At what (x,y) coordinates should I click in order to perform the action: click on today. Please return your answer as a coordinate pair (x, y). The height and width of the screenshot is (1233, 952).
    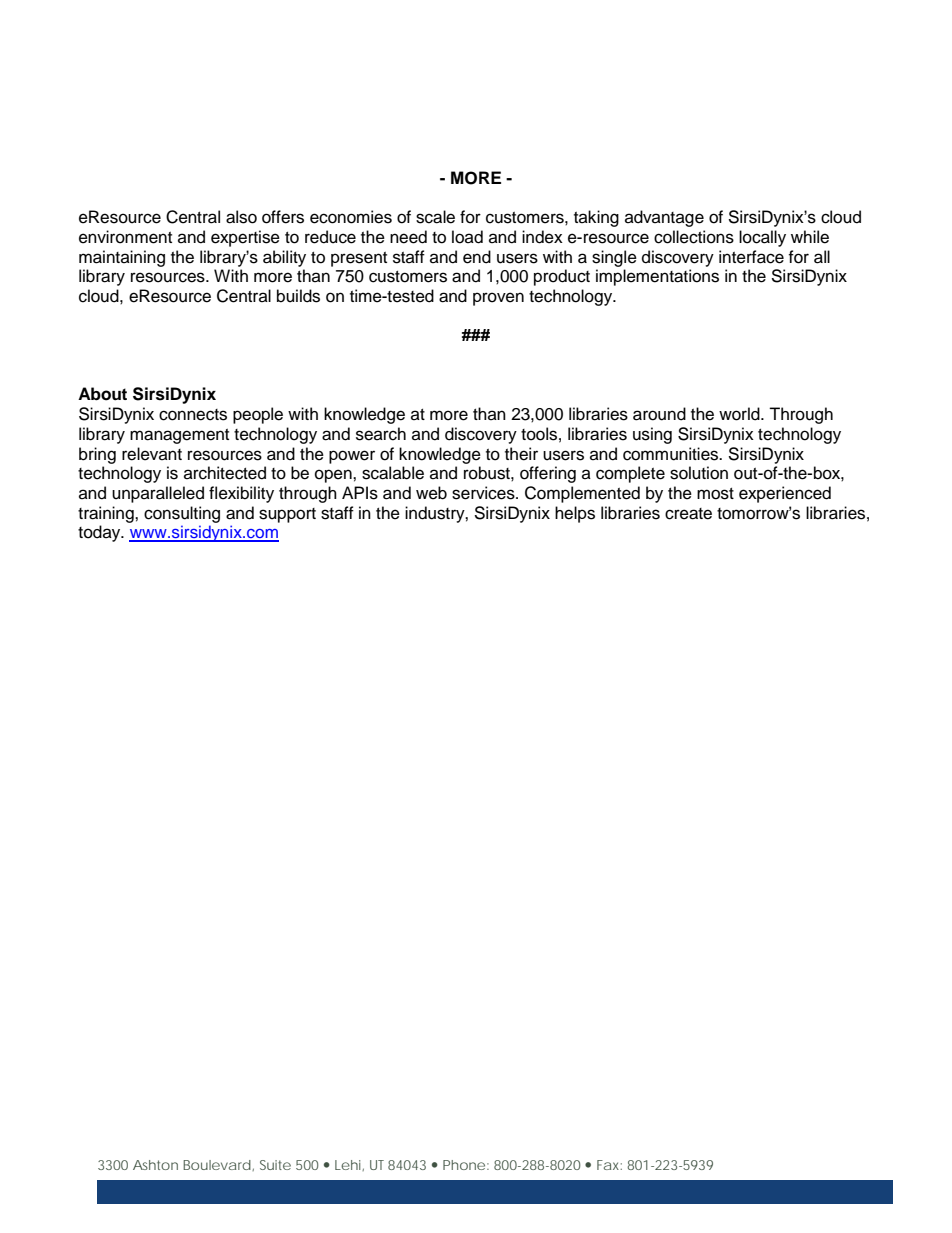
    Looking at the image, I should click on (100, 533).
